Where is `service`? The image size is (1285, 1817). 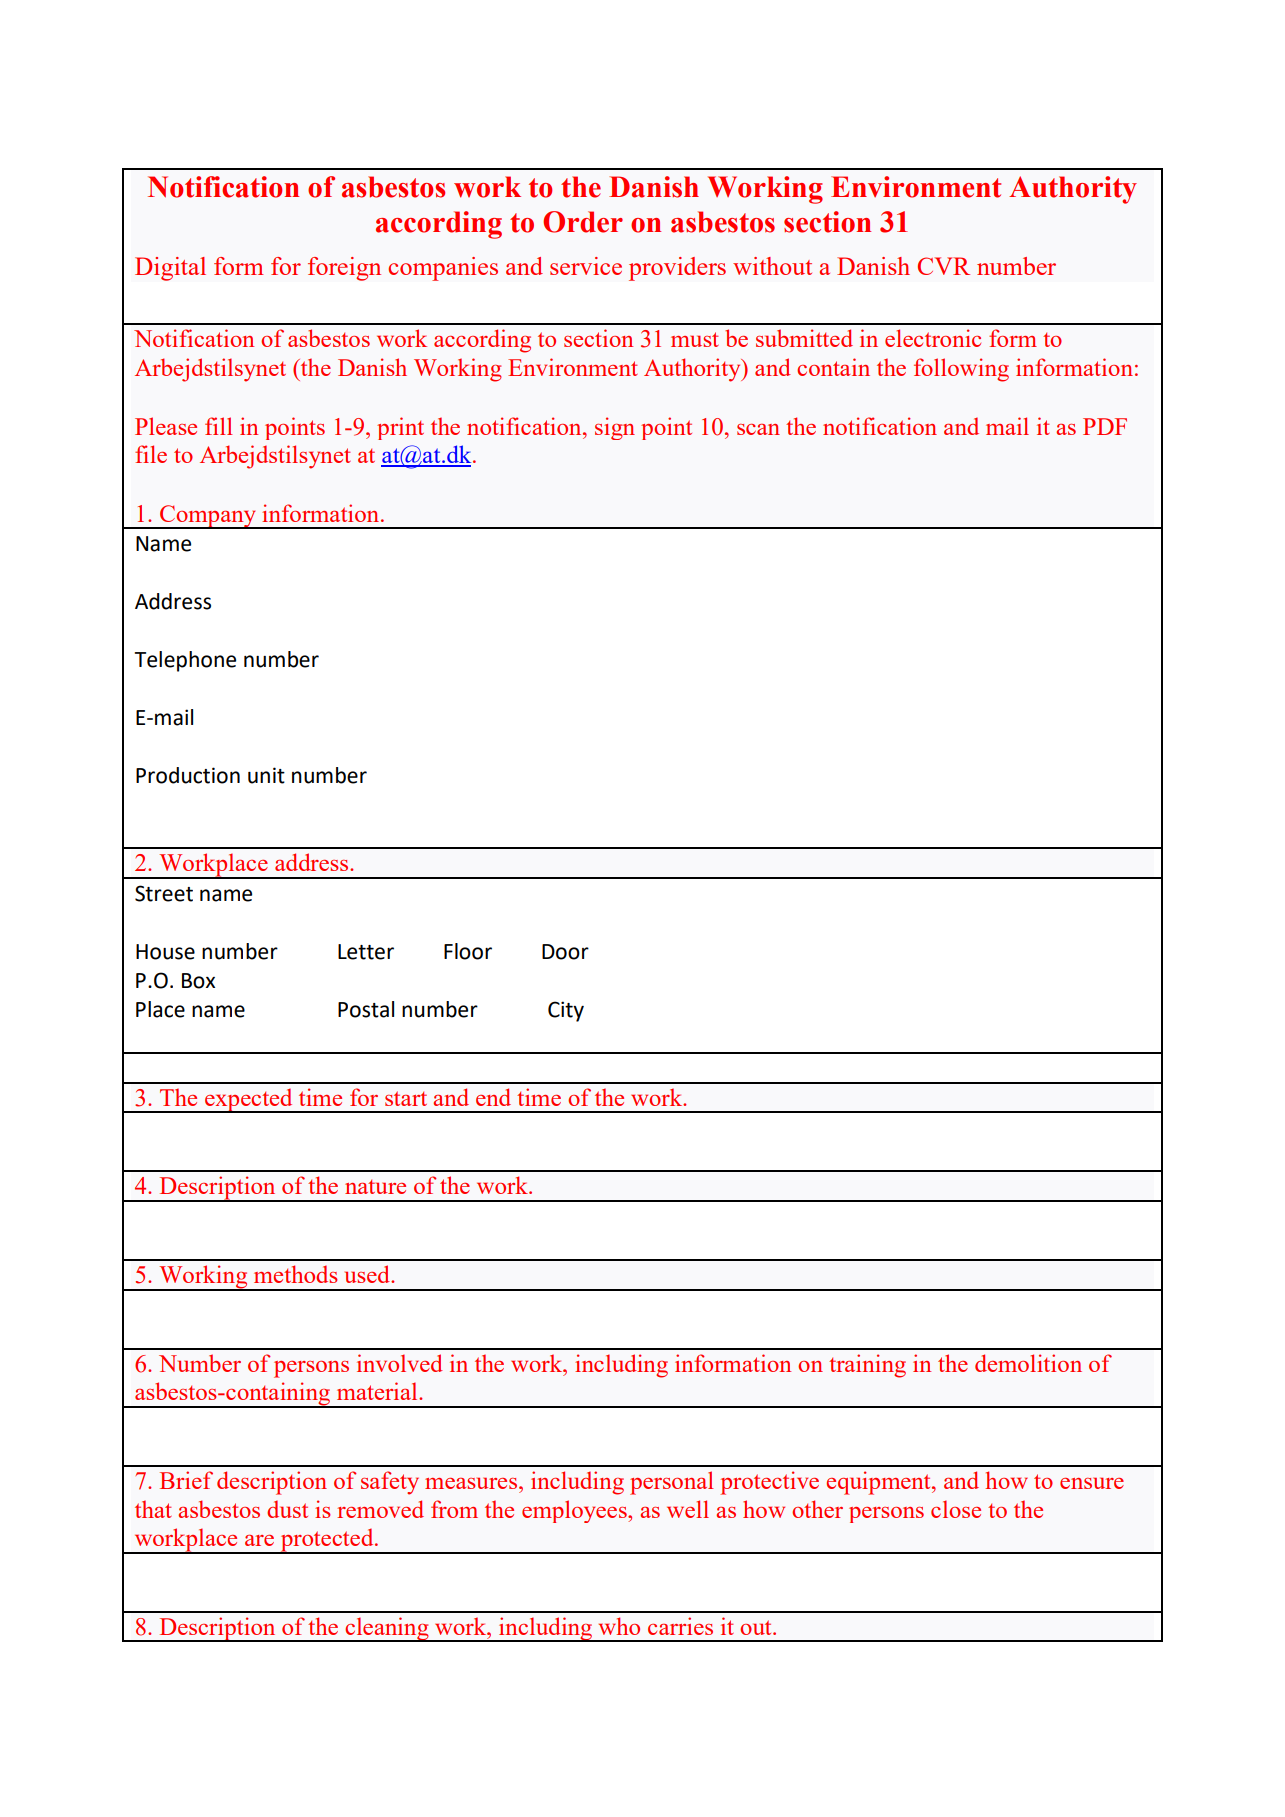 service is located at coordinates (586, 266).
